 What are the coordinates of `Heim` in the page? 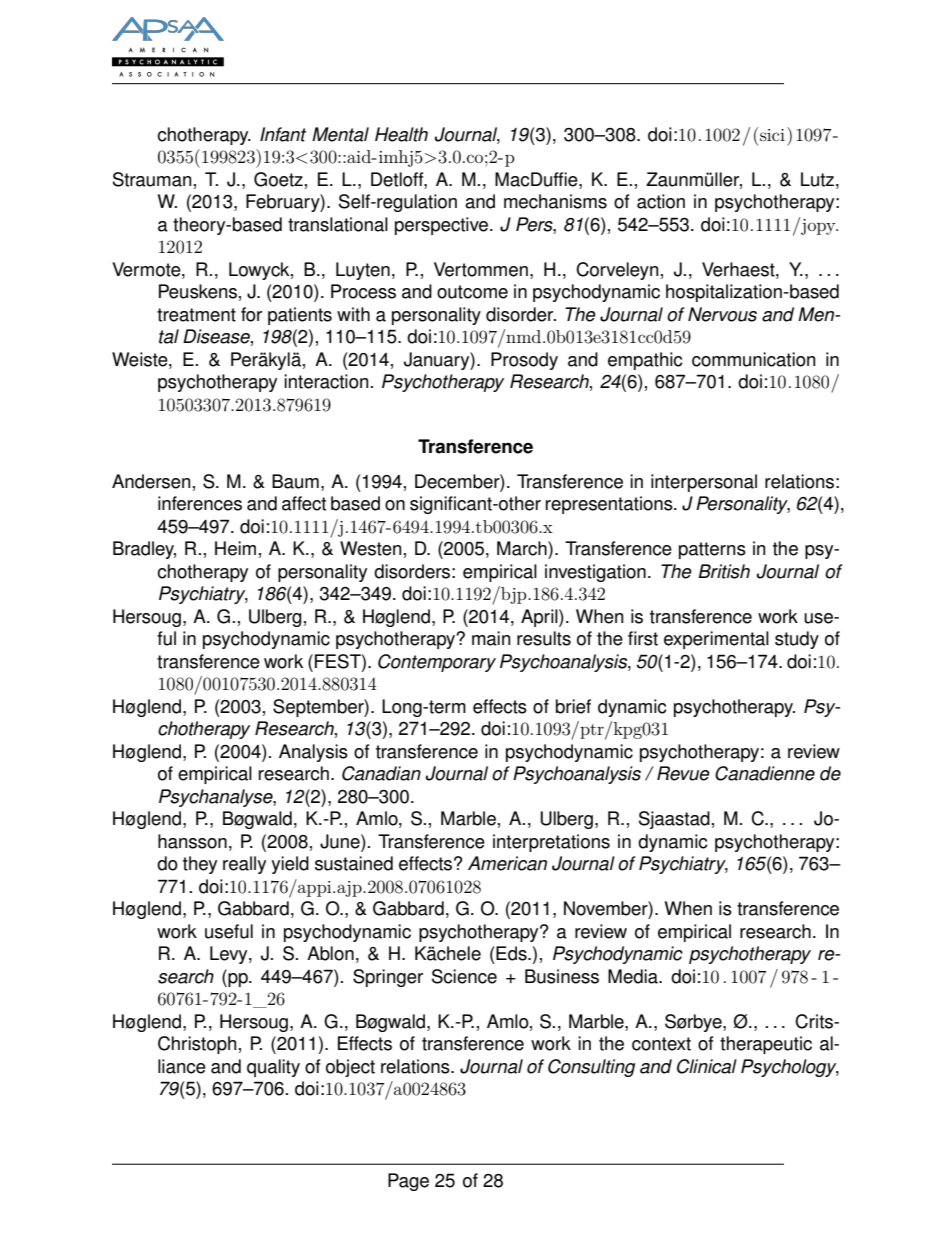 It's located at (235, 548).
